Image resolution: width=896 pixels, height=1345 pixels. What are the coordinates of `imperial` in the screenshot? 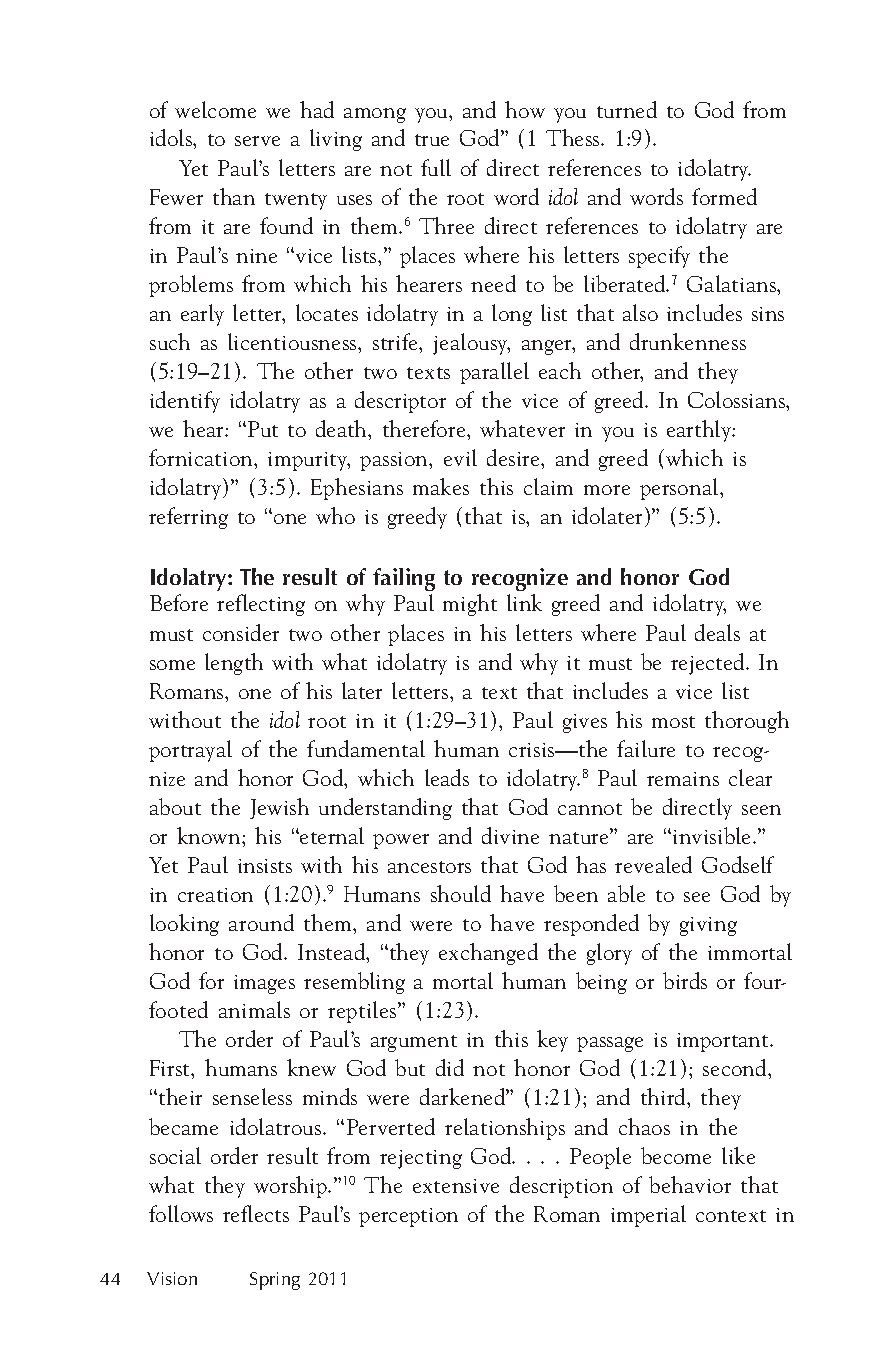 It's located at (648, 1216).
